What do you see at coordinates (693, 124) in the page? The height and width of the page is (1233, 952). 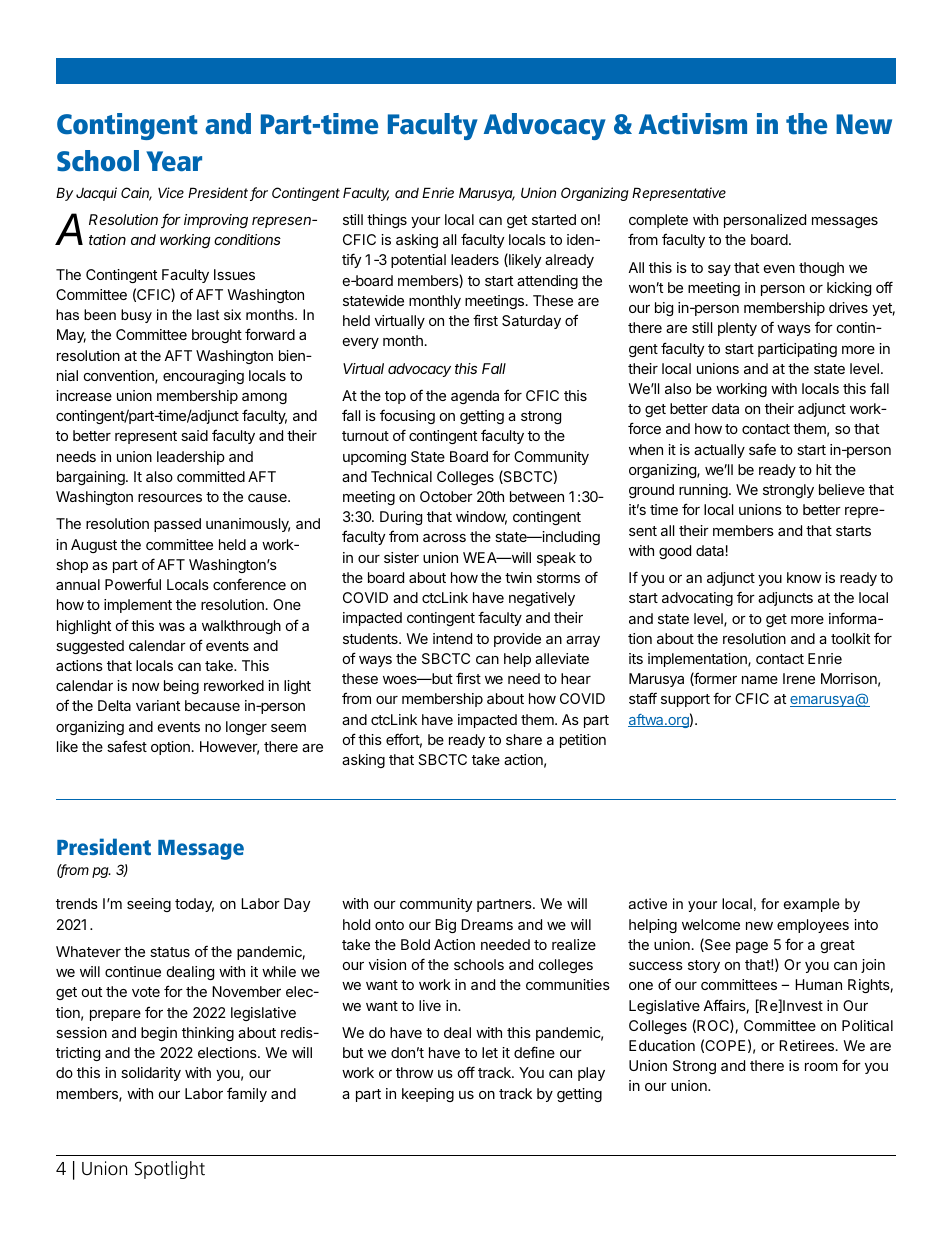 I see `Activism` at bounding box center [693, 124].
